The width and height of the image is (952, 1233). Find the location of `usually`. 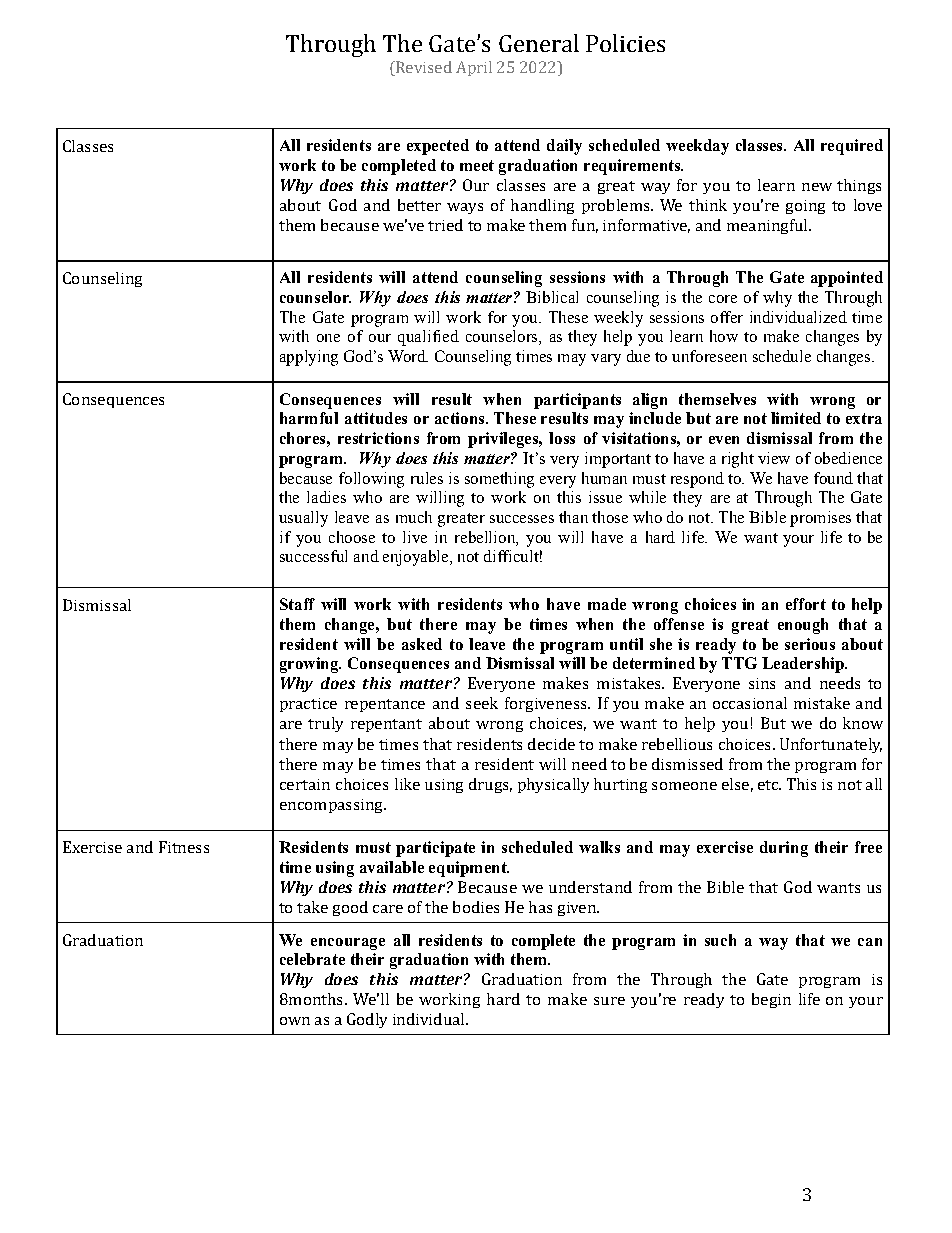

usually is located at coordinates (303, 519).
